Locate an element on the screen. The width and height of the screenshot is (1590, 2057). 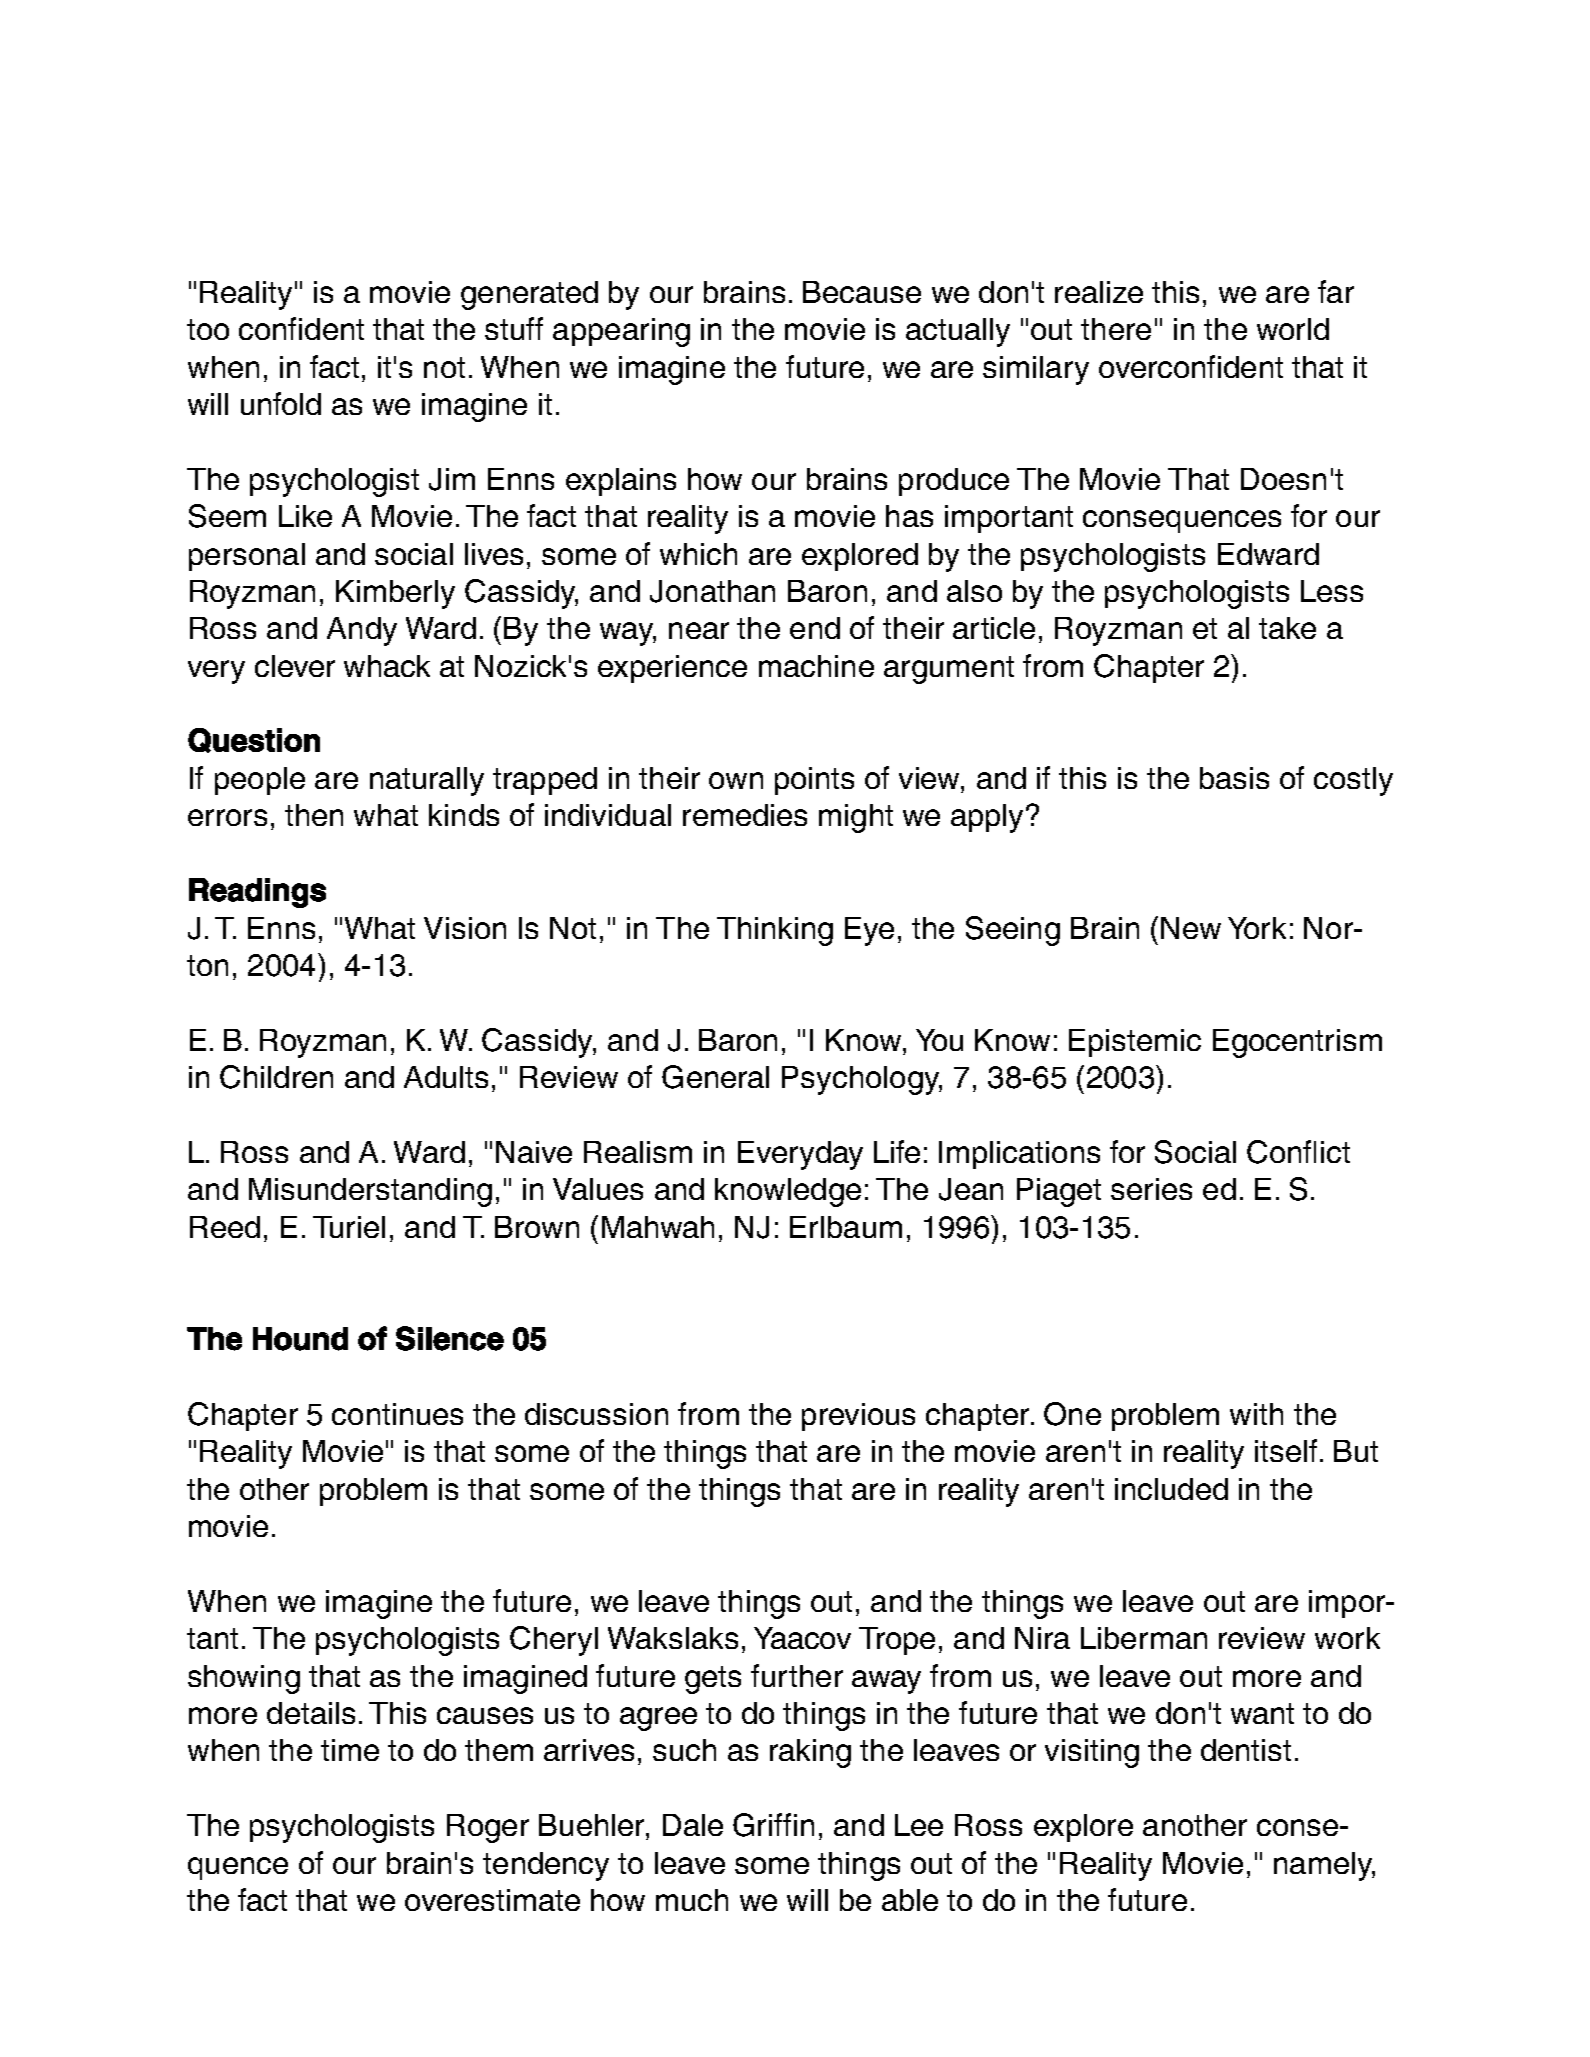
time is located at coordinates (350, 1750).
